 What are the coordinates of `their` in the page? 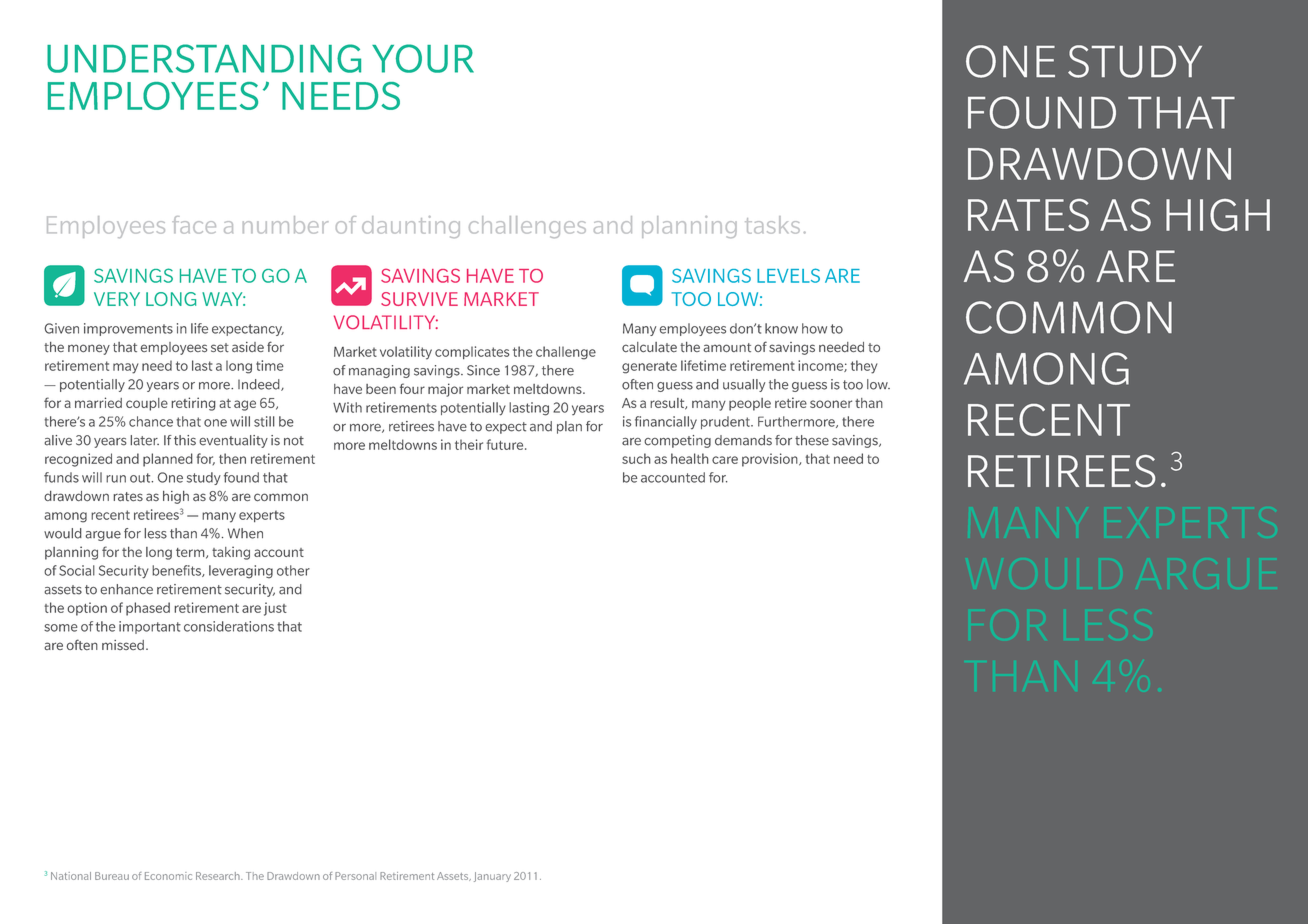 It's located at (469, 444).
